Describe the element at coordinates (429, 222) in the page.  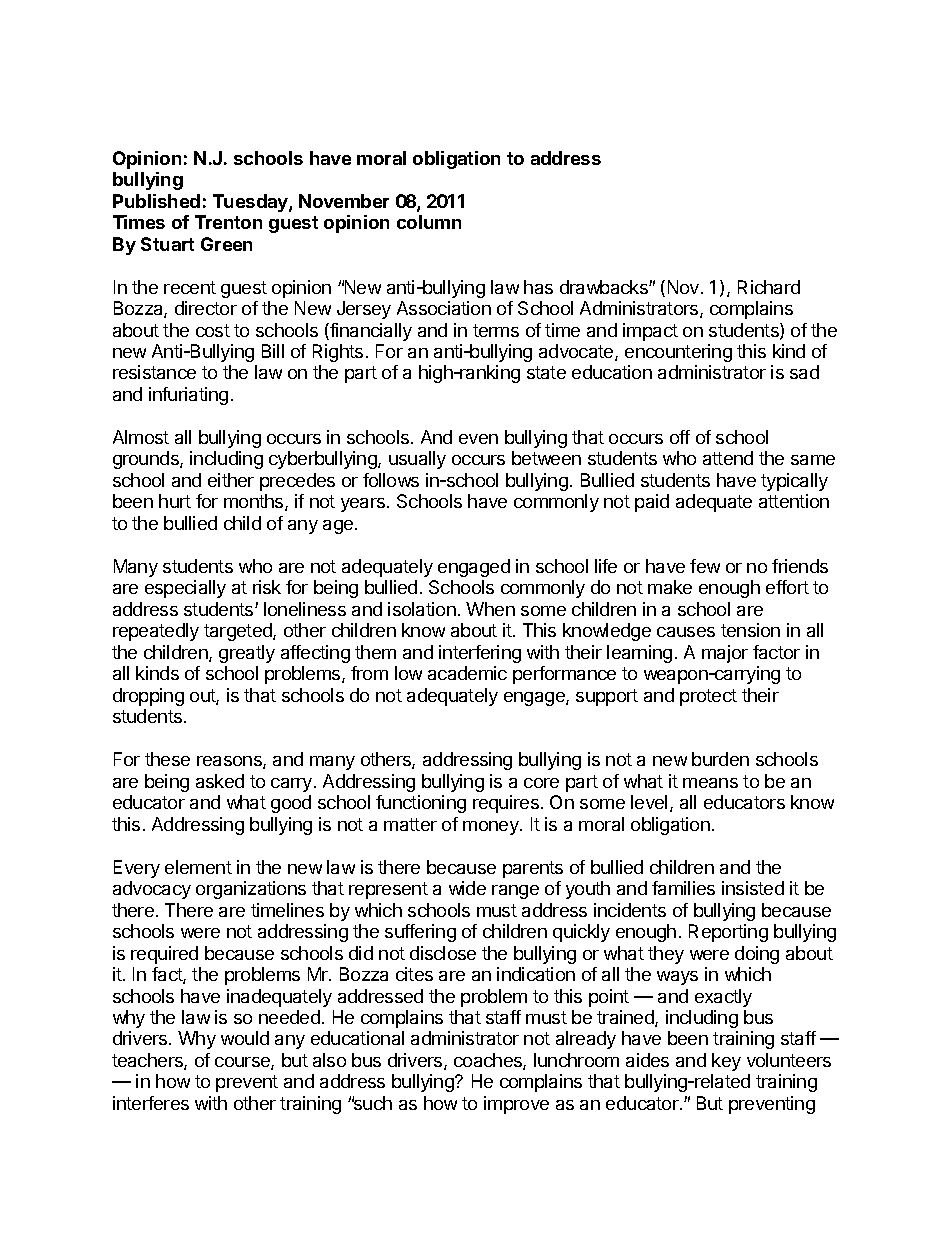
I see `column` at that location.
